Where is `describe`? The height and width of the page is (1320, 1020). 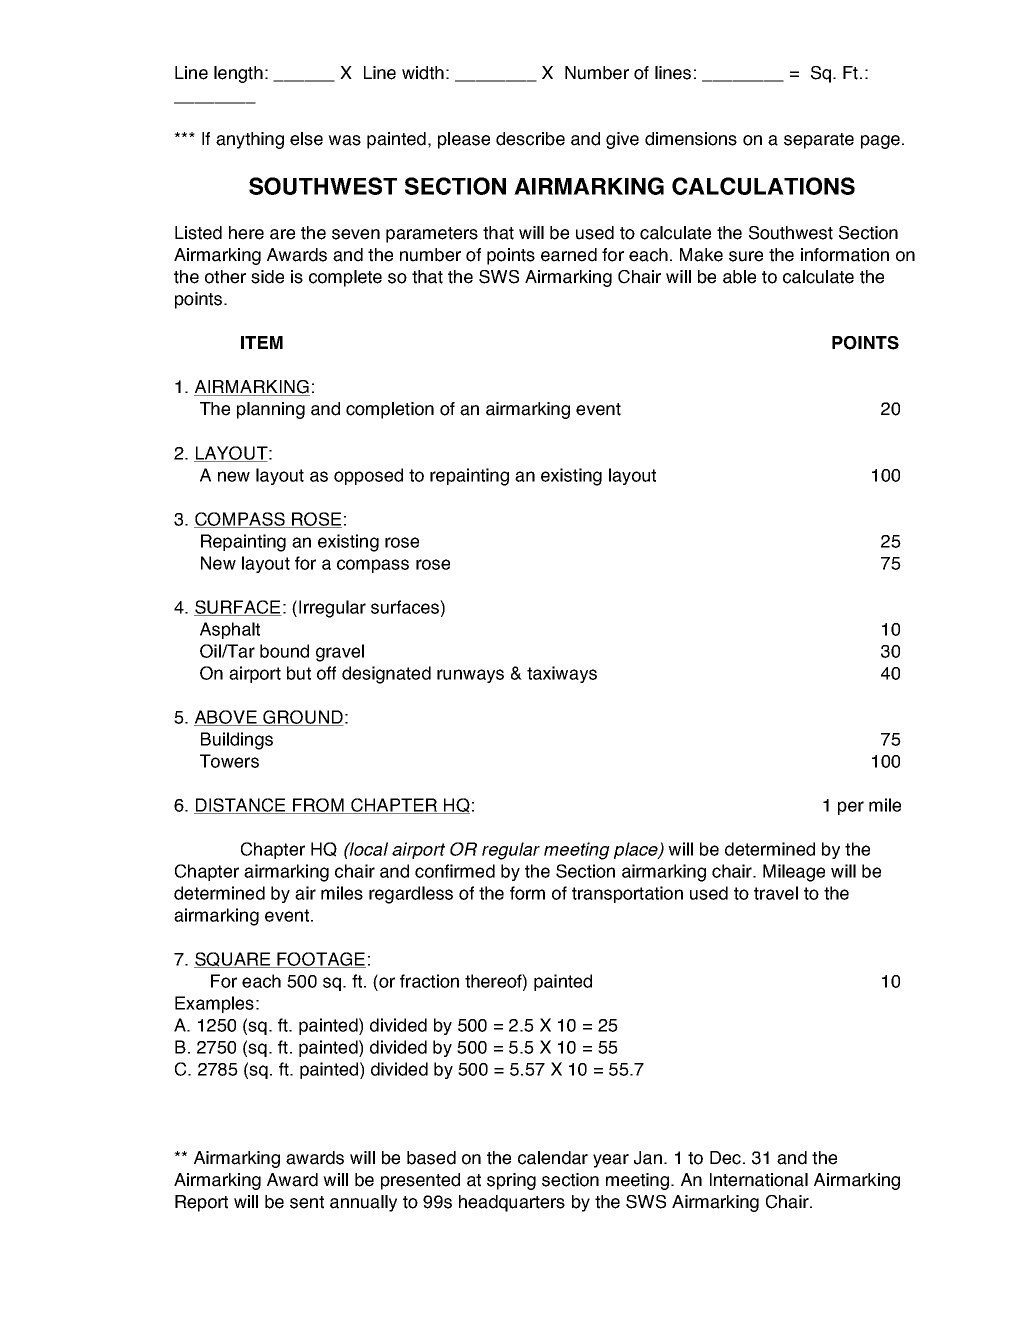
describe is located at coordinates (530, 139).
